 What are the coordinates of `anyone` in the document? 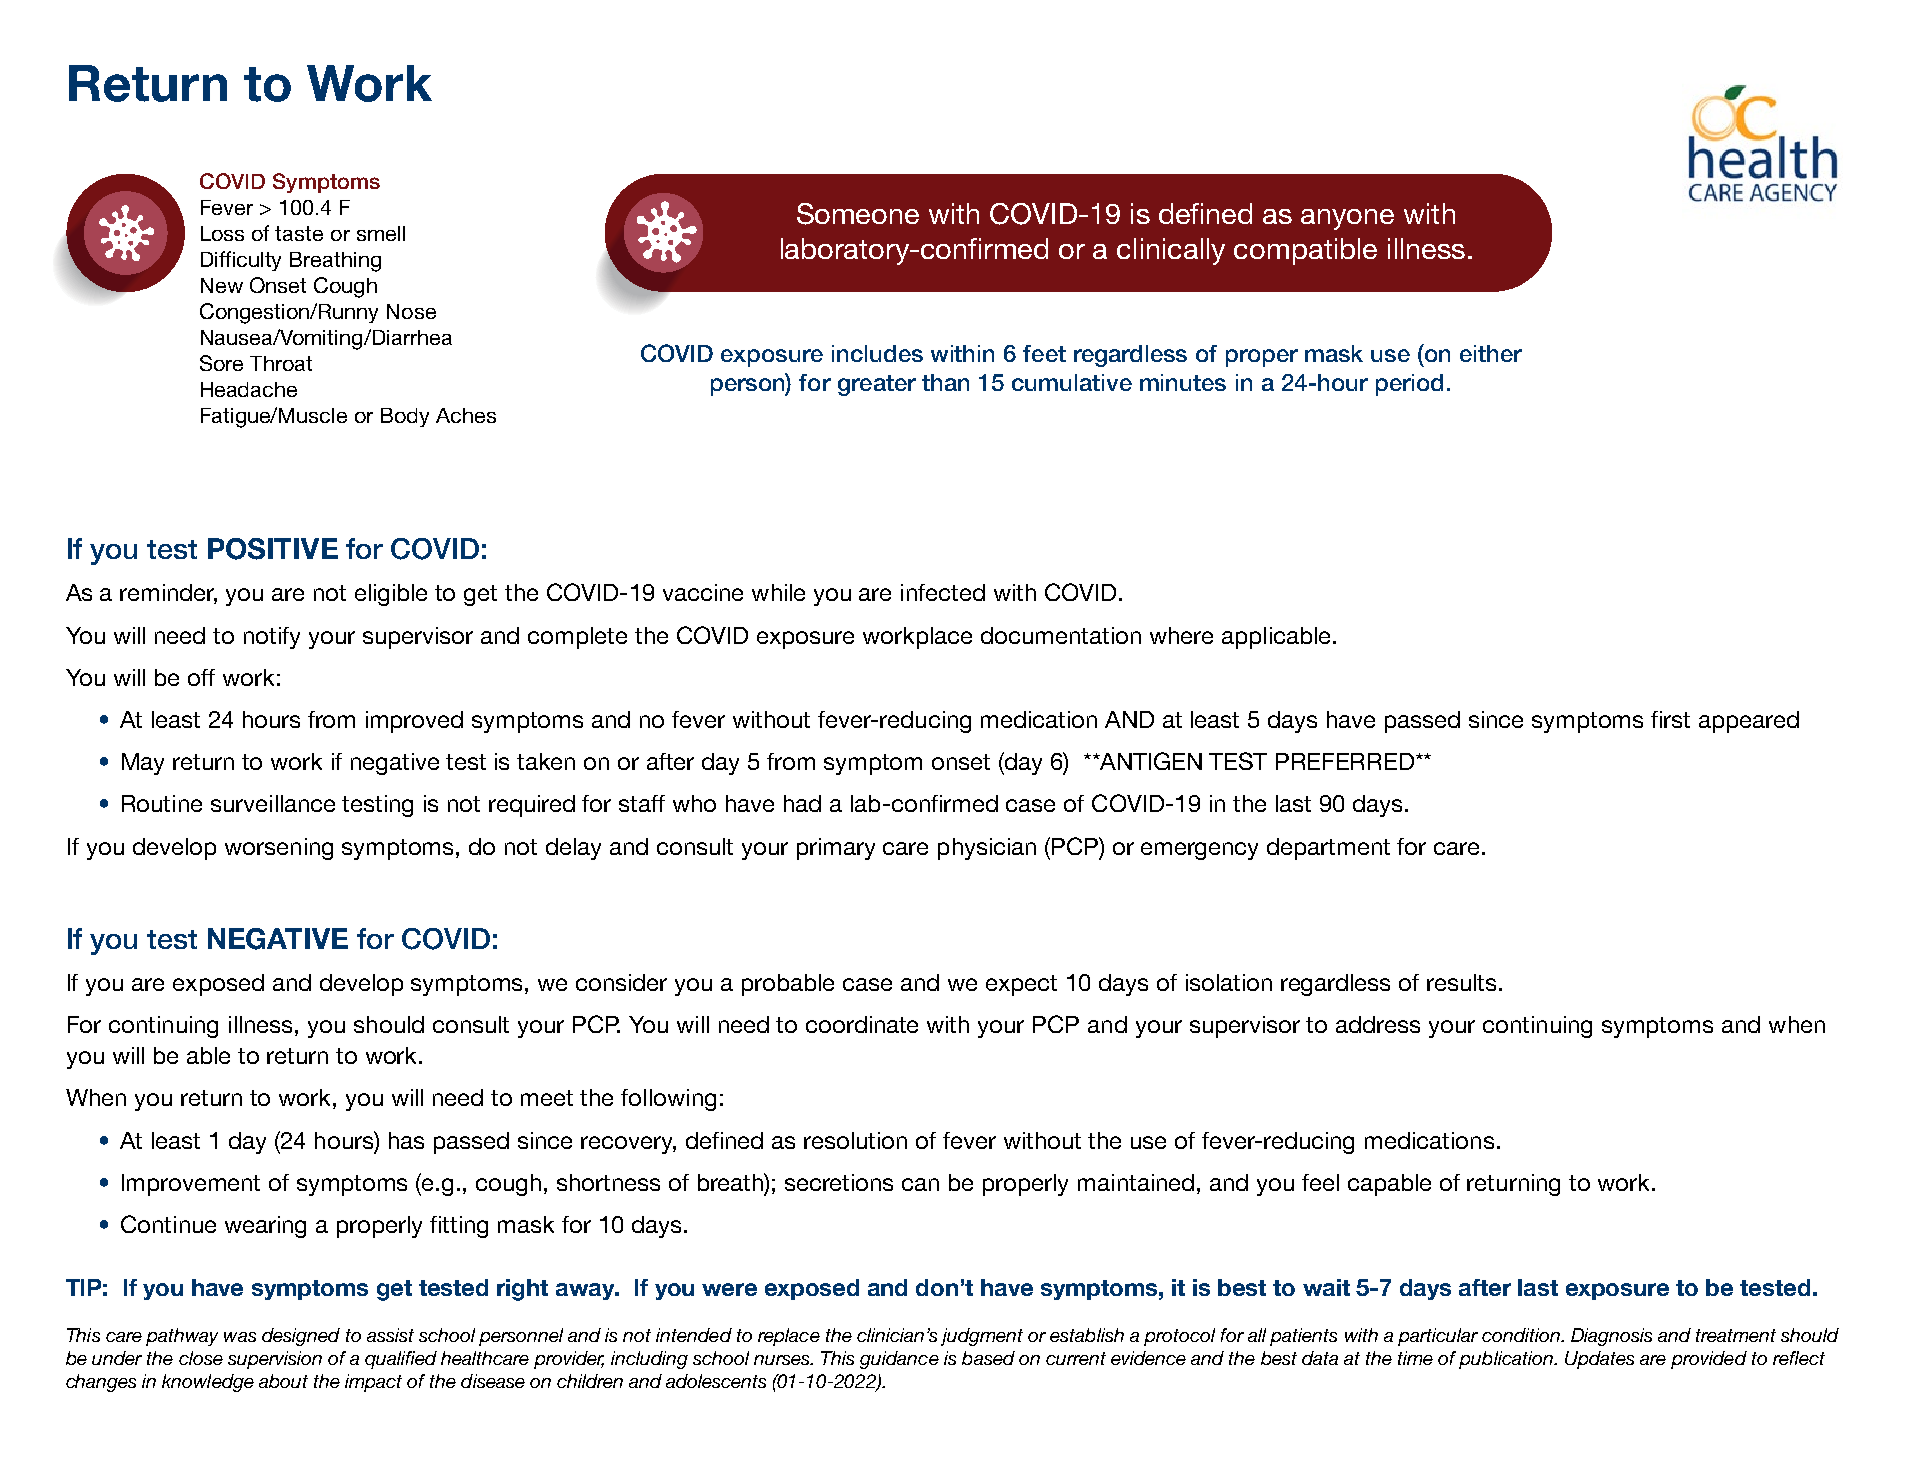 It's located at (1347, 219).
